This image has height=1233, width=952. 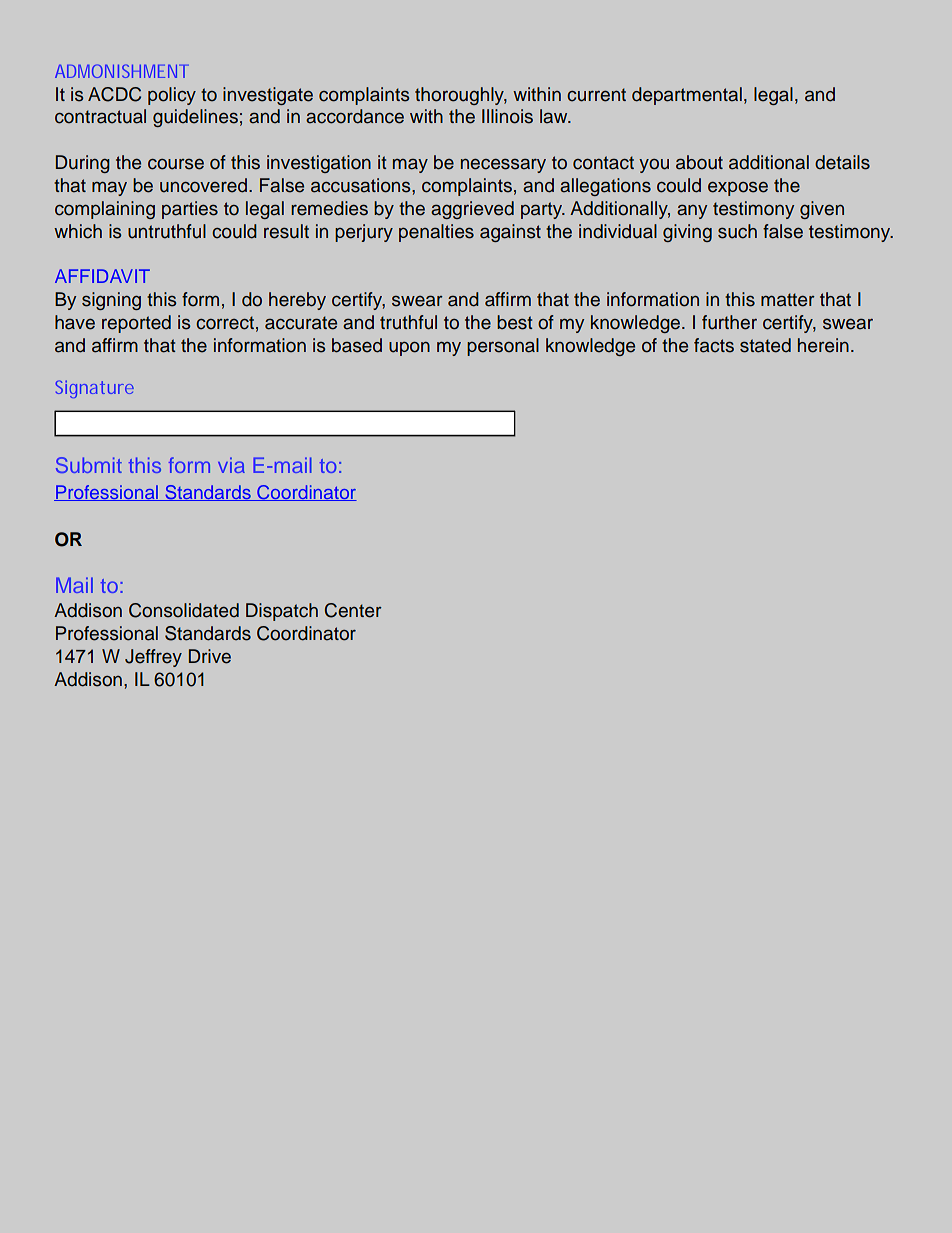 What do you see at coordinates (282, 612) in the image?
I see `Dispatch` at bounding box center [282, 612].
